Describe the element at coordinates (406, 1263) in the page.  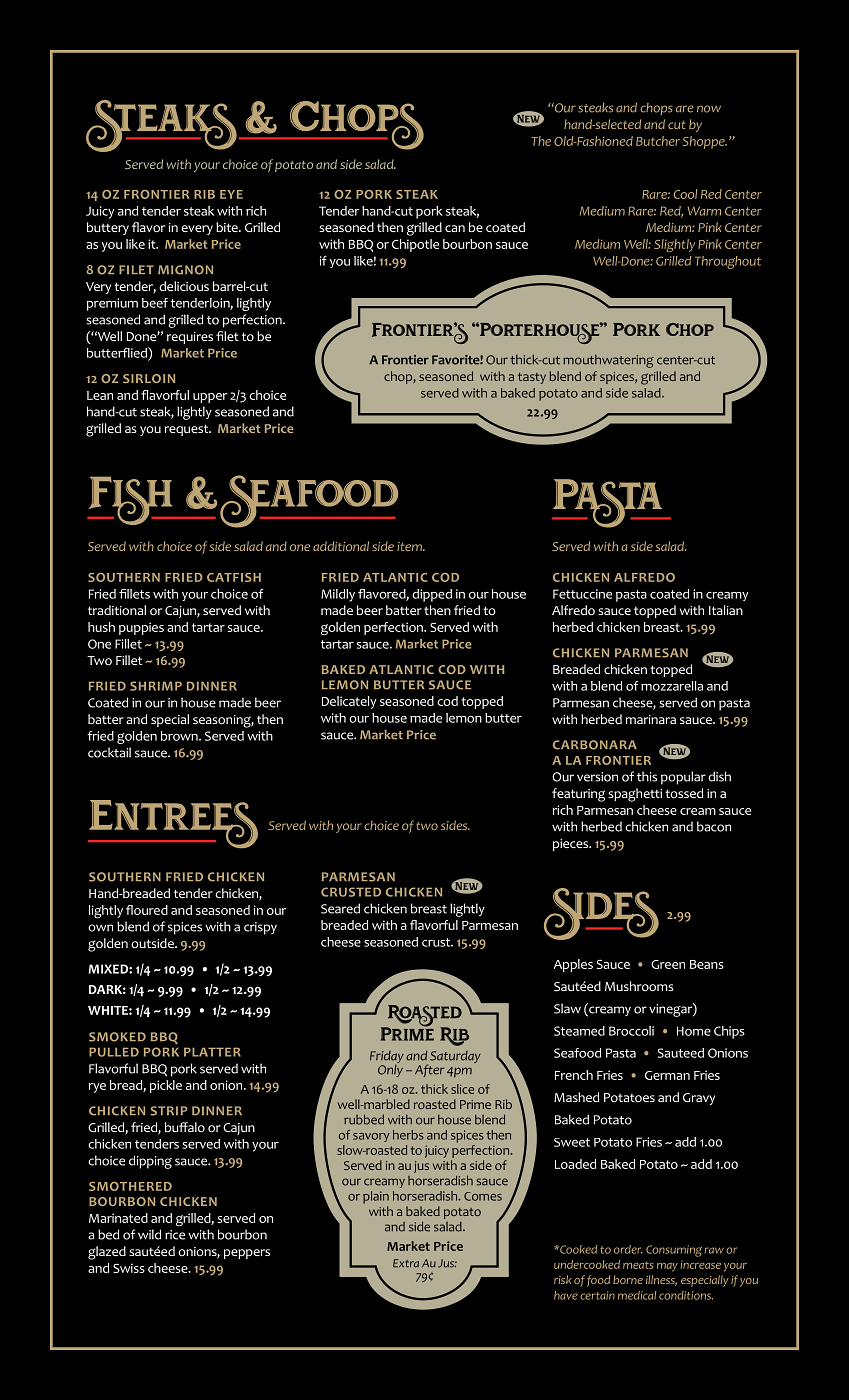
I see `Extra` at that location.
